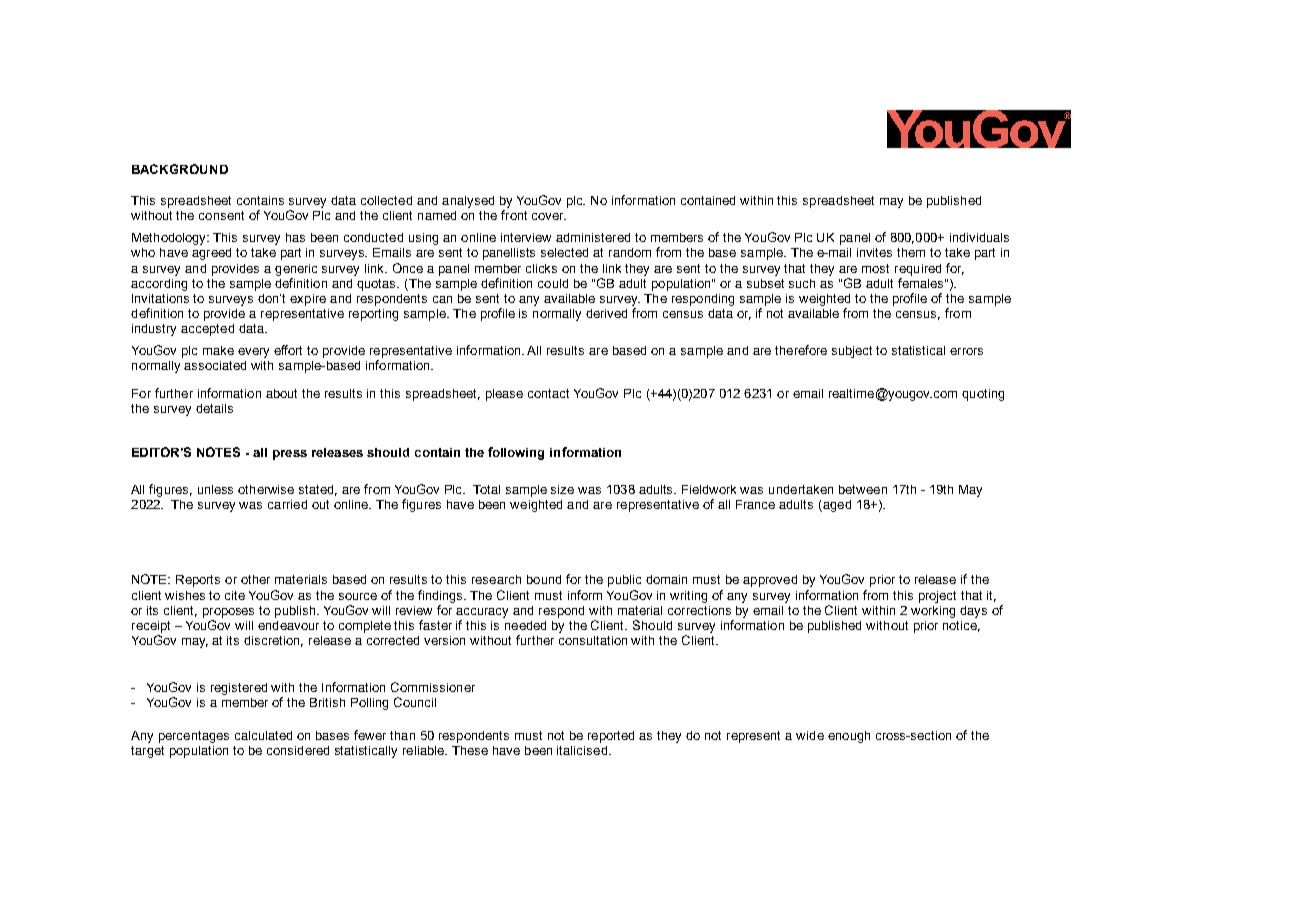 The height and width of the image is (924, 1308). Describe the element at coordinates (852, 352) in the image. I see `subject` at that location.
